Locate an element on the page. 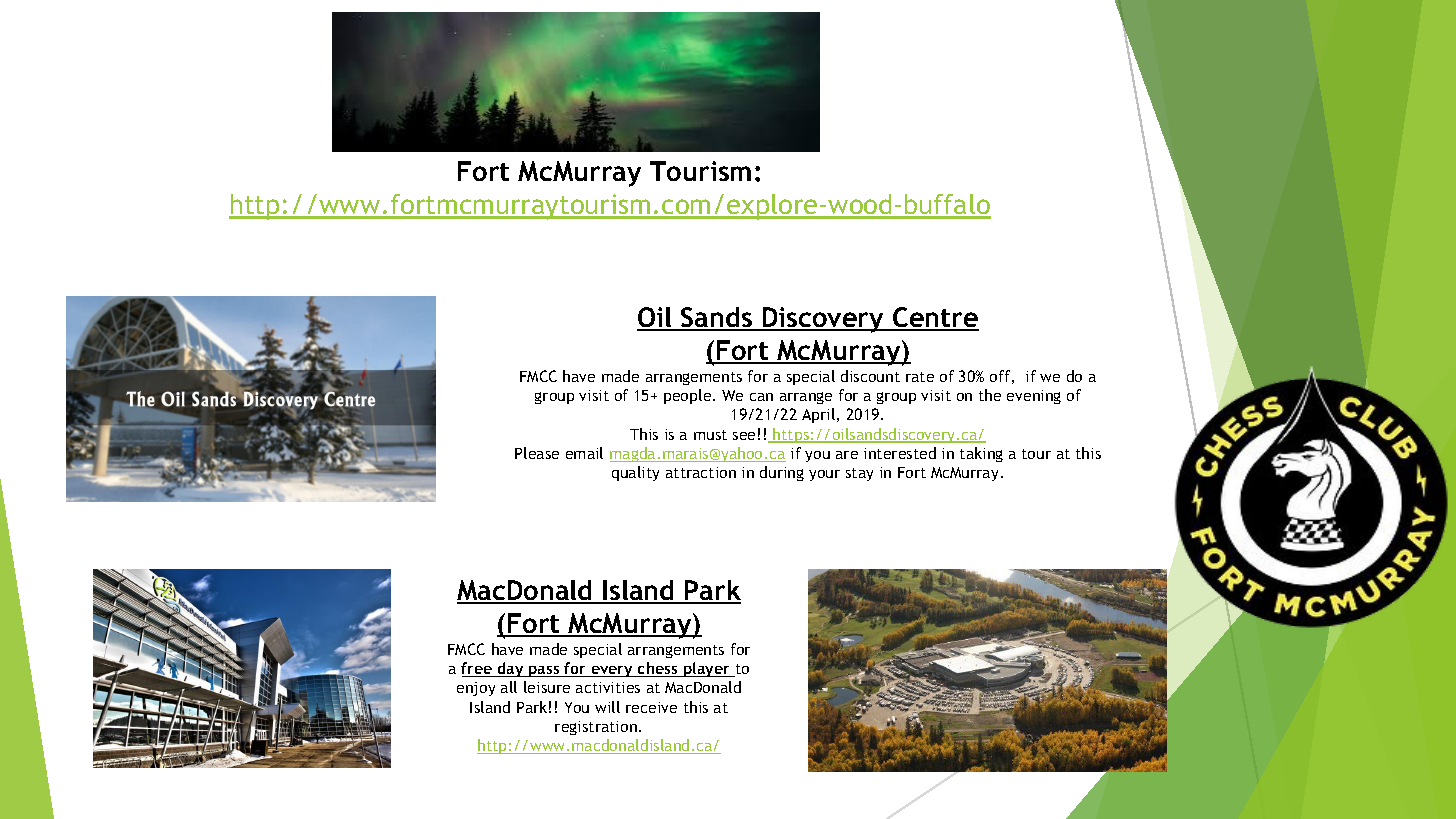 This document has width=1456, height=819. can is located at coordinates (761, 397).
